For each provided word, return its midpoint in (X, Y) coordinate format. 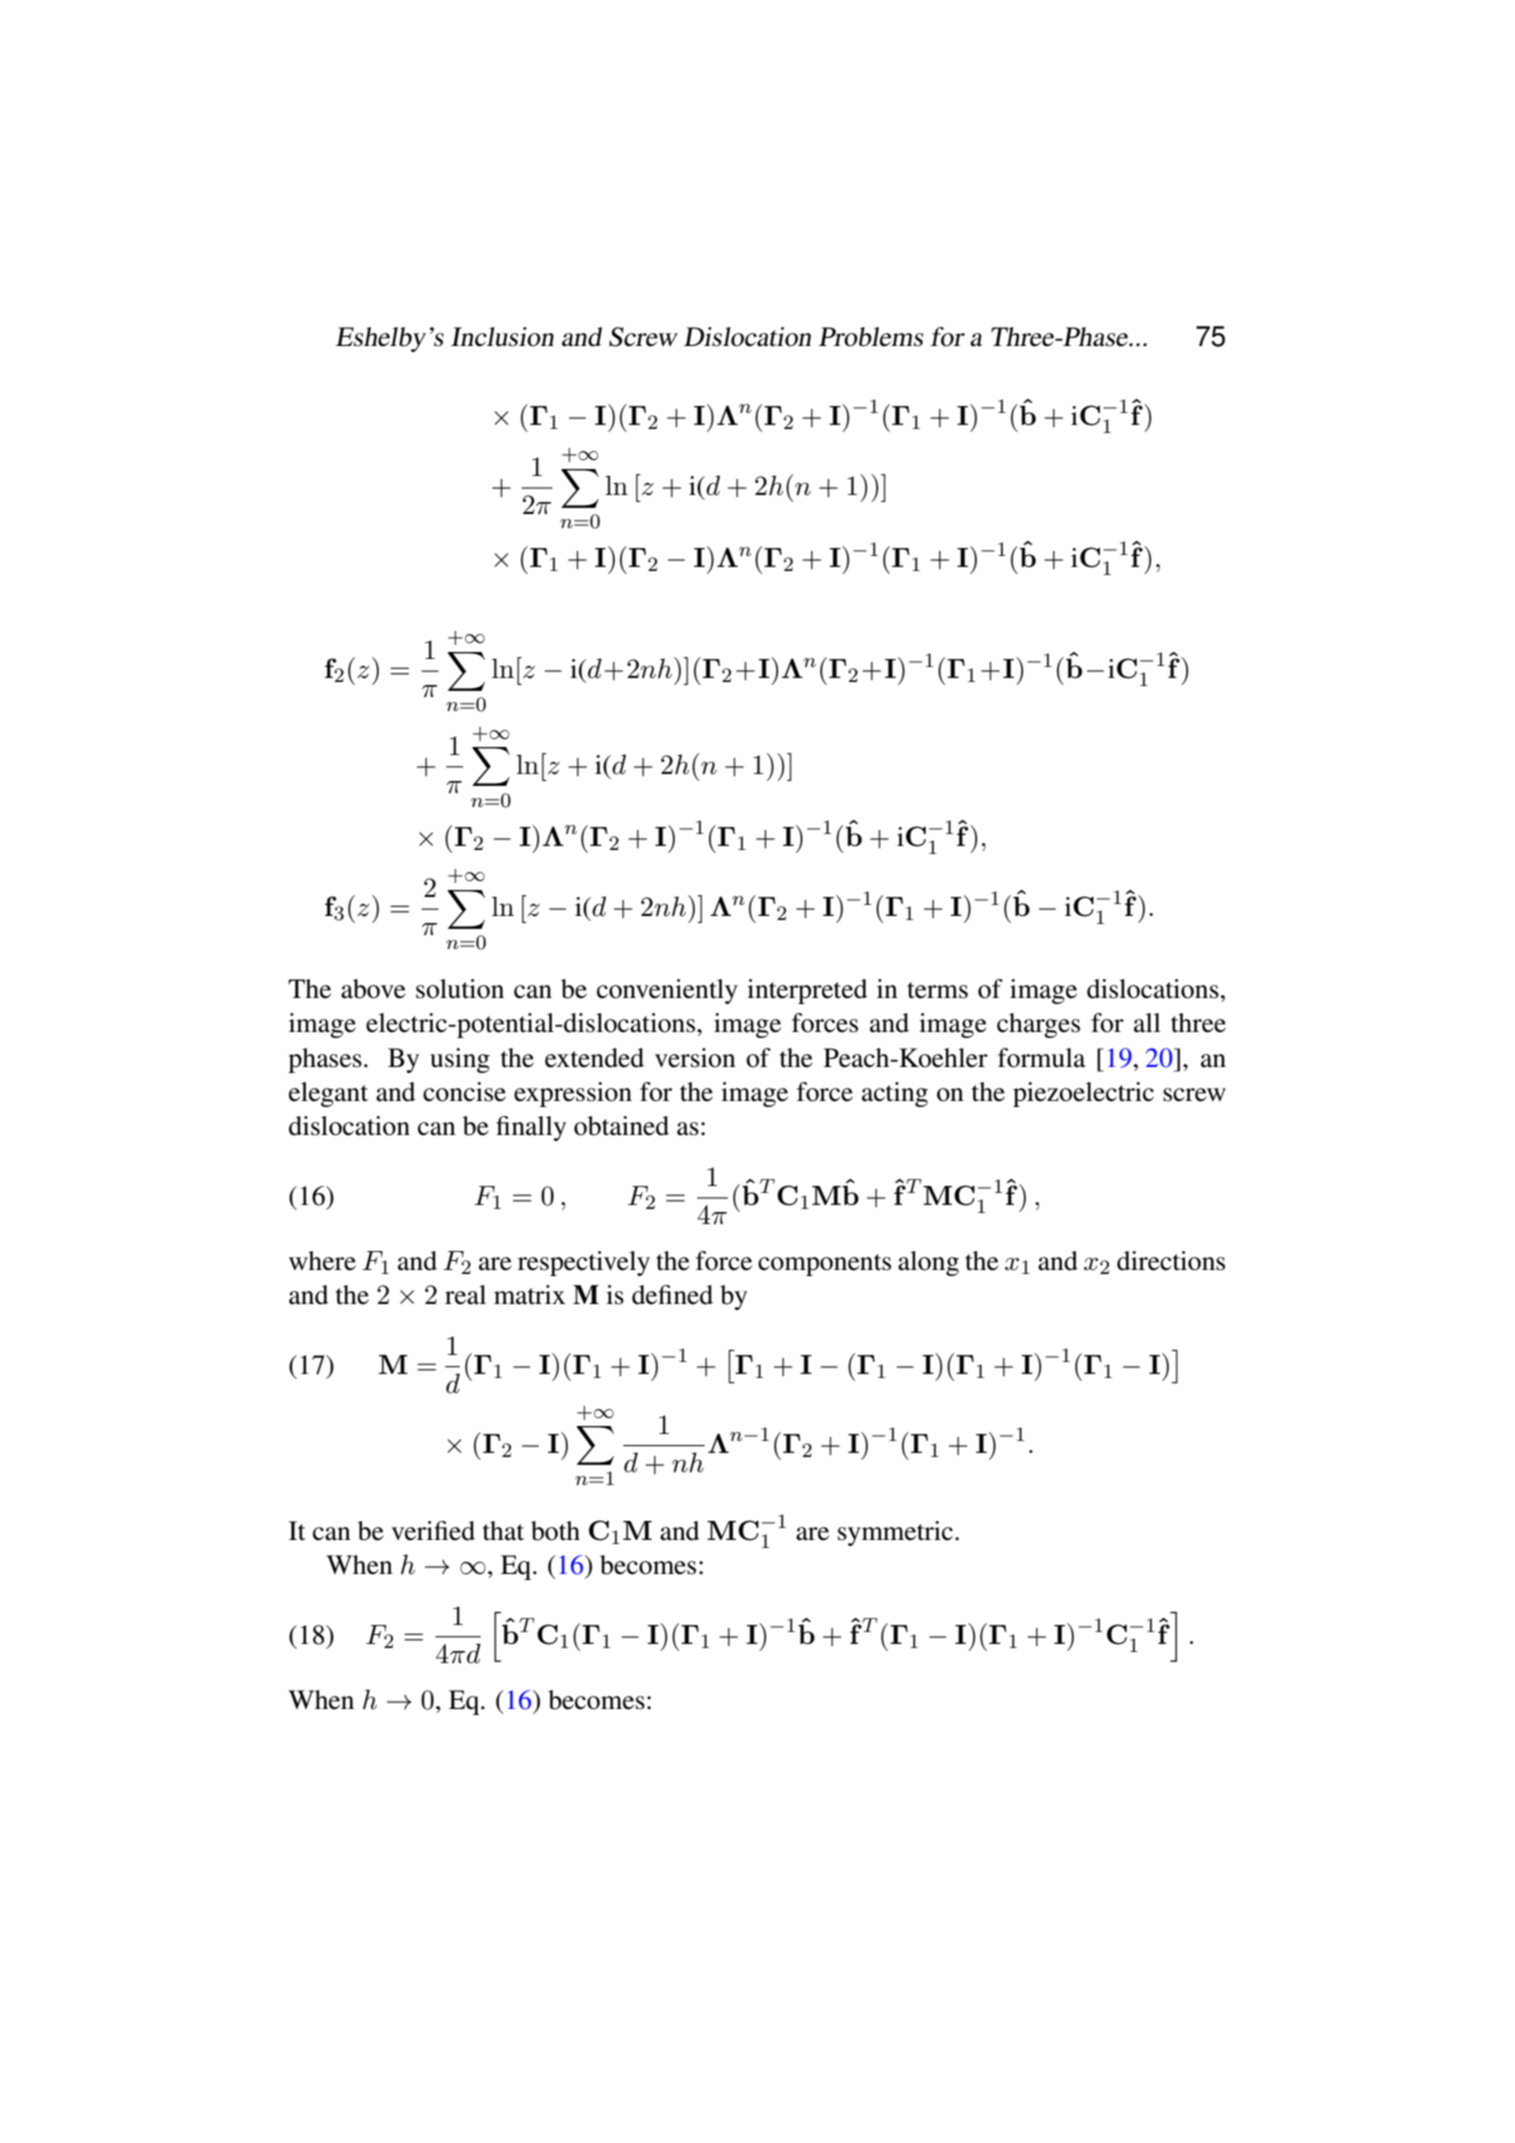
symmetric (895, 1533)
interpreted (807, 991)
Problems (871, 337)
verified (433, 1531)
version (695, 1058)
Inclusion (502, 337)
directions (1171, 1261)
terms (937, 990)
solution (460, 989)
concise (464, 1092)
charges (1038, 1025)
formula (1042, 1058)
